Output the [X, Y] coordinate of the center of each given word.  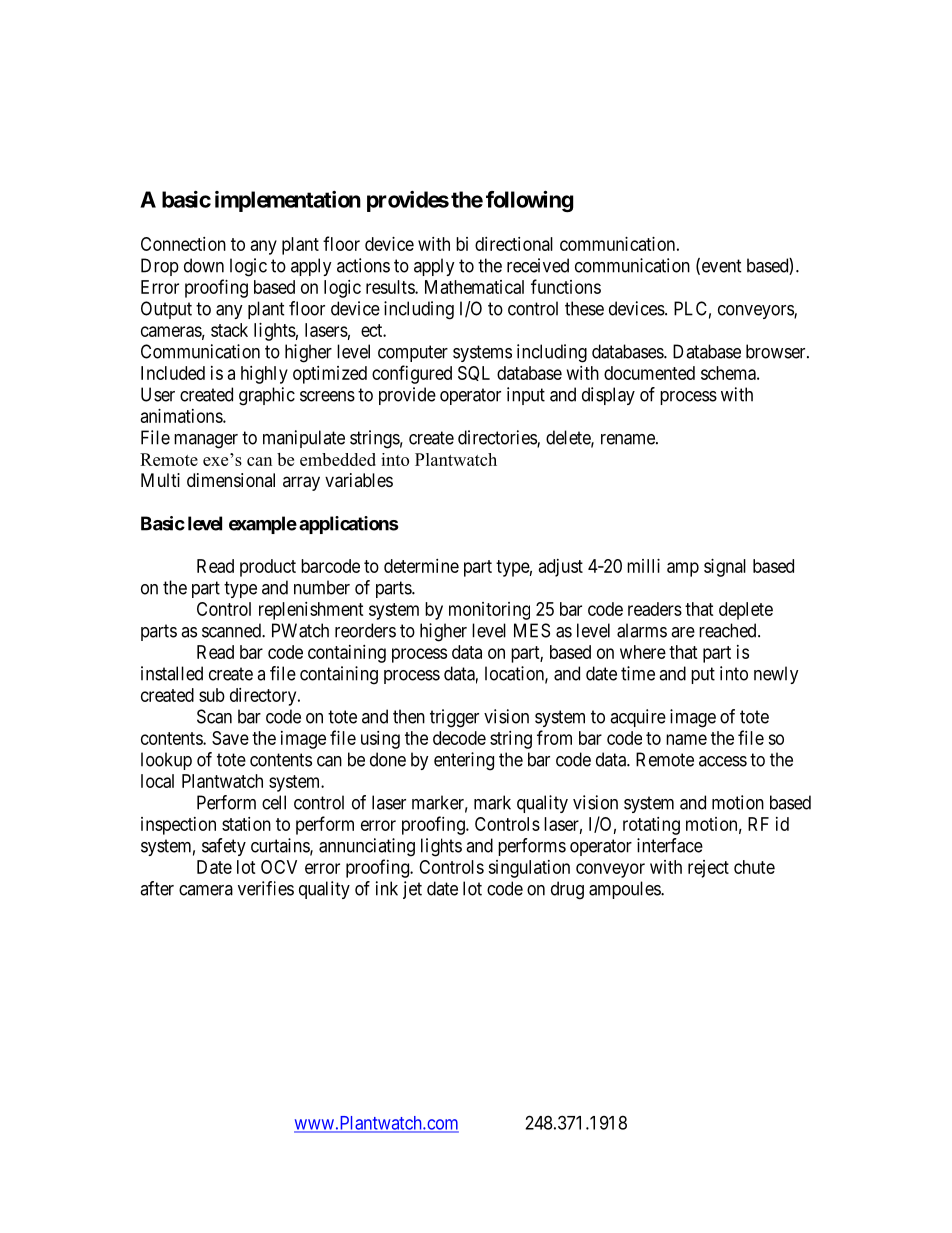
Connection [183, 244]
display [608, 396]
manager [206, 441]
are [683, 632]
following [529, 201]
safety [224, 847]
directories [498, 438]
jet [412, 890]
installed [172, 673]
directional [514, 244]
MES [532, 630]
